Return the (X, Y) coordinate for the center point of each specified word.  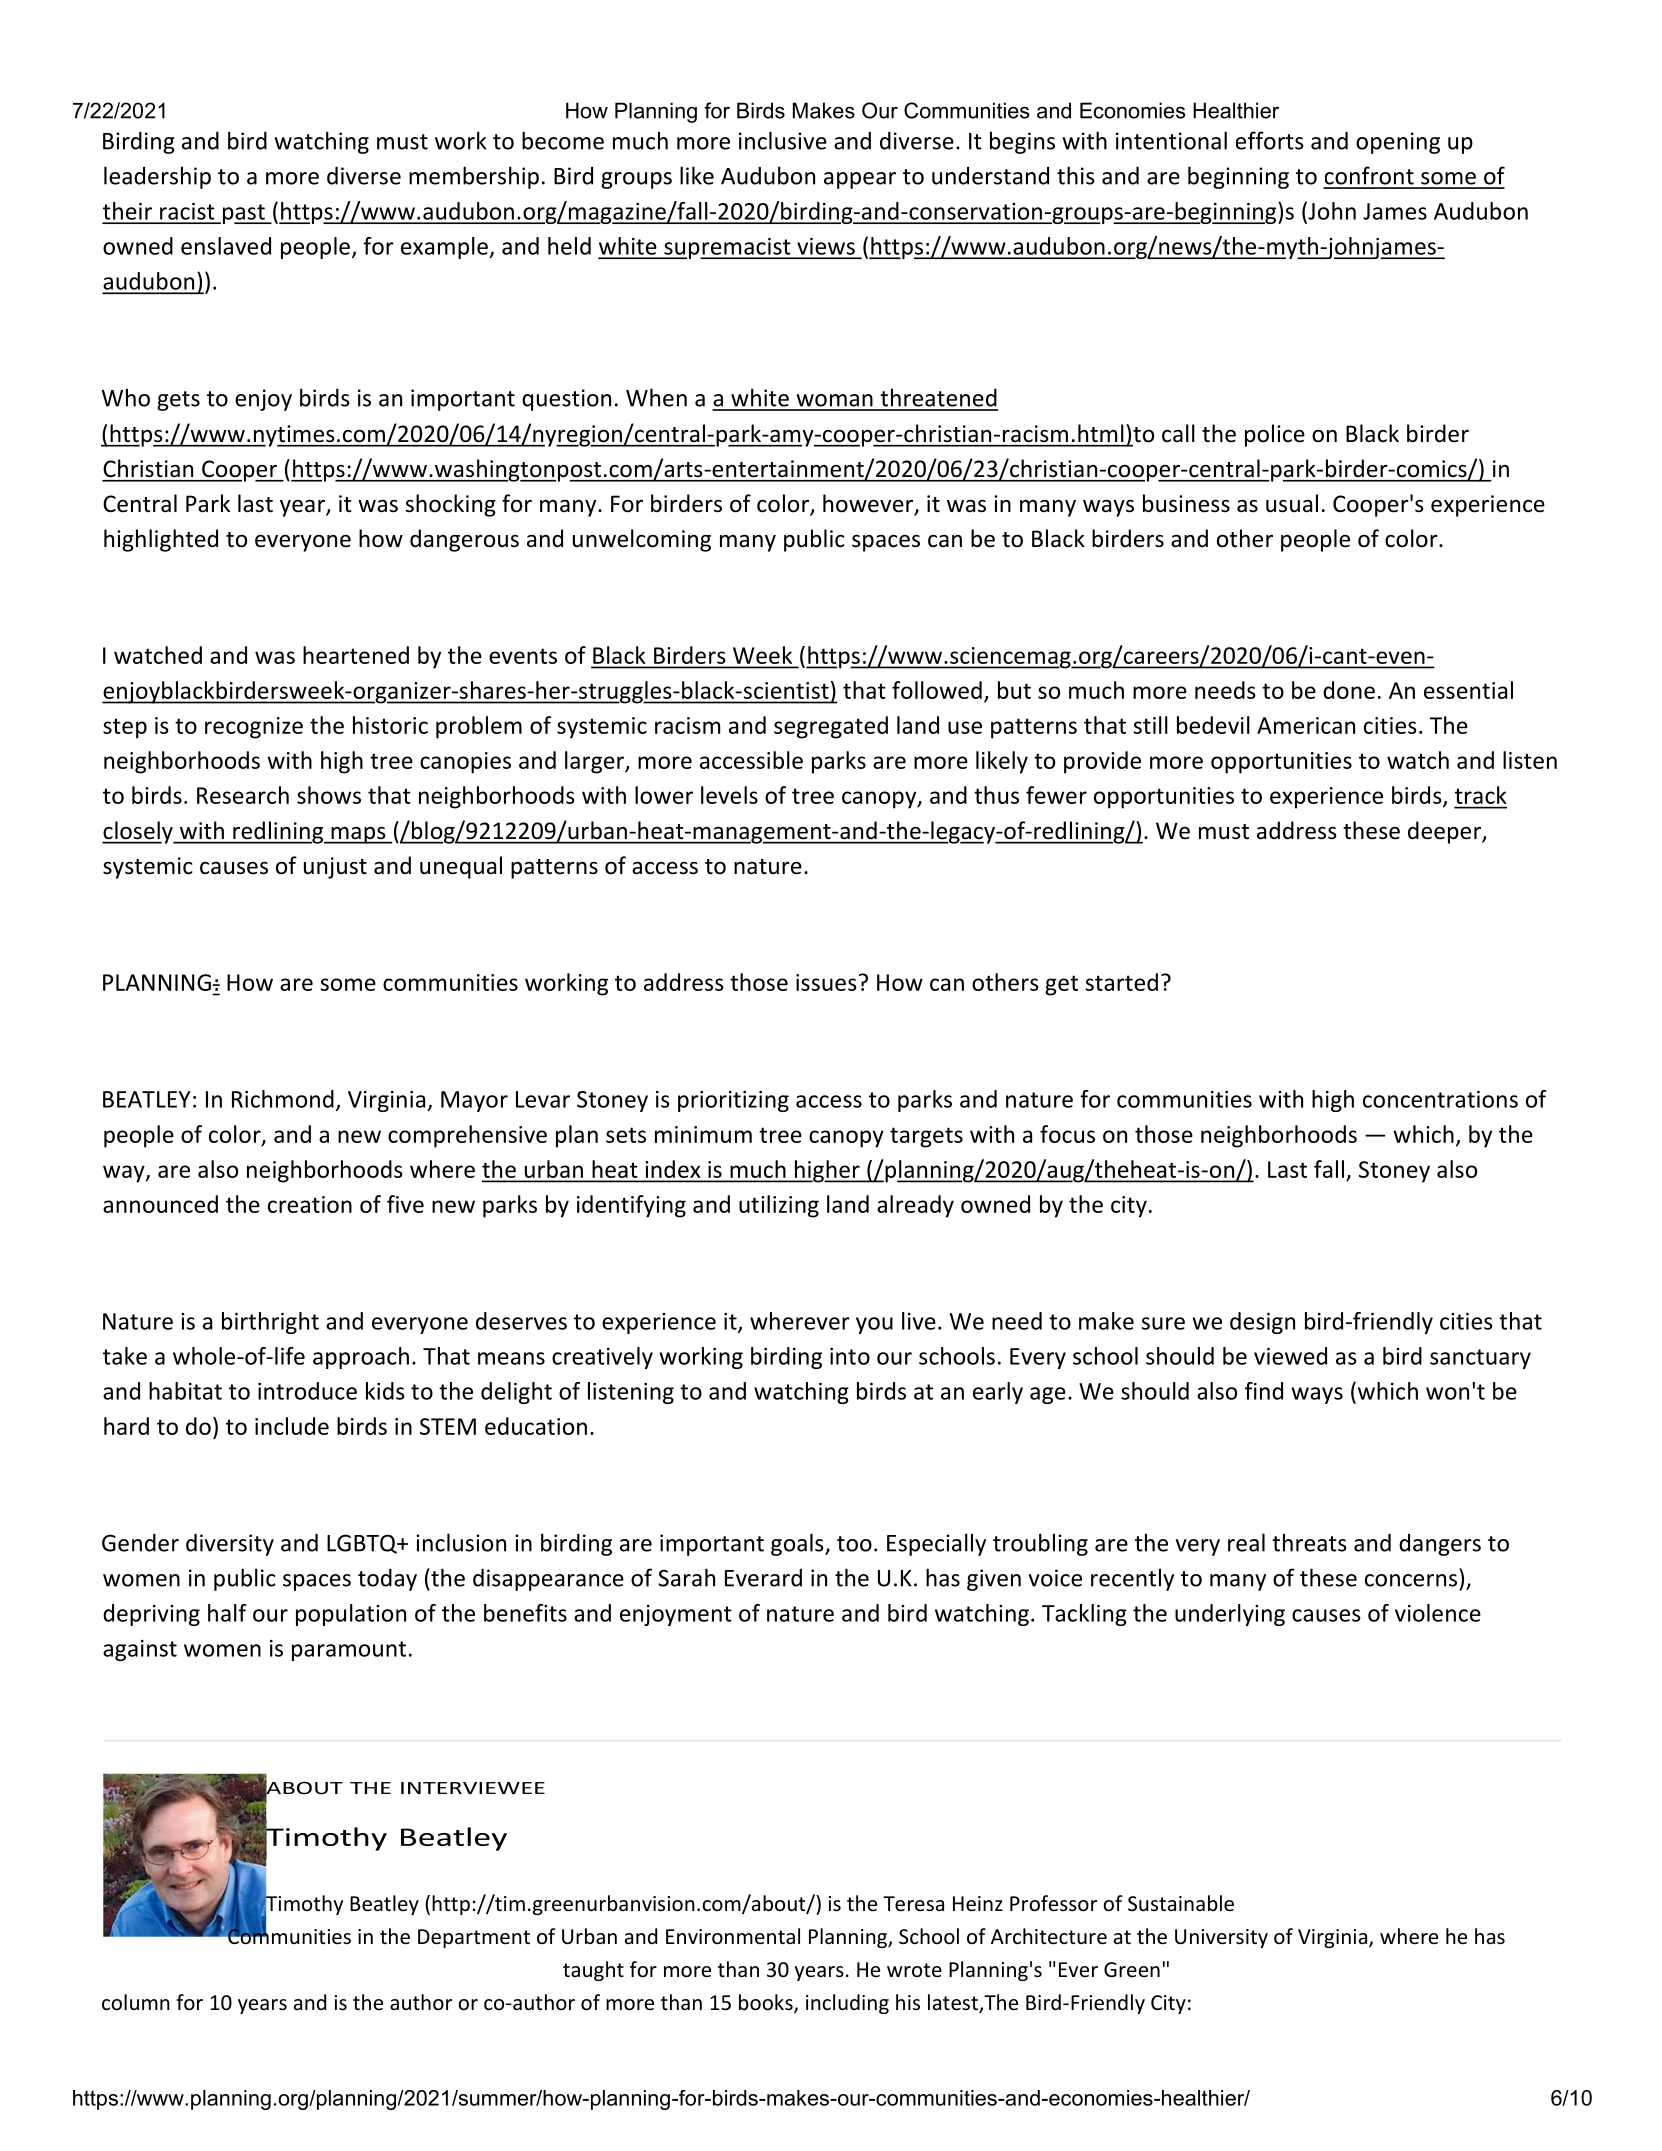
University (1221, 1938)
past (243, 214)
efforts (1269, 140)
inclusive (783, 140)
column (136, 2002)
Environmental (733, 1936)
